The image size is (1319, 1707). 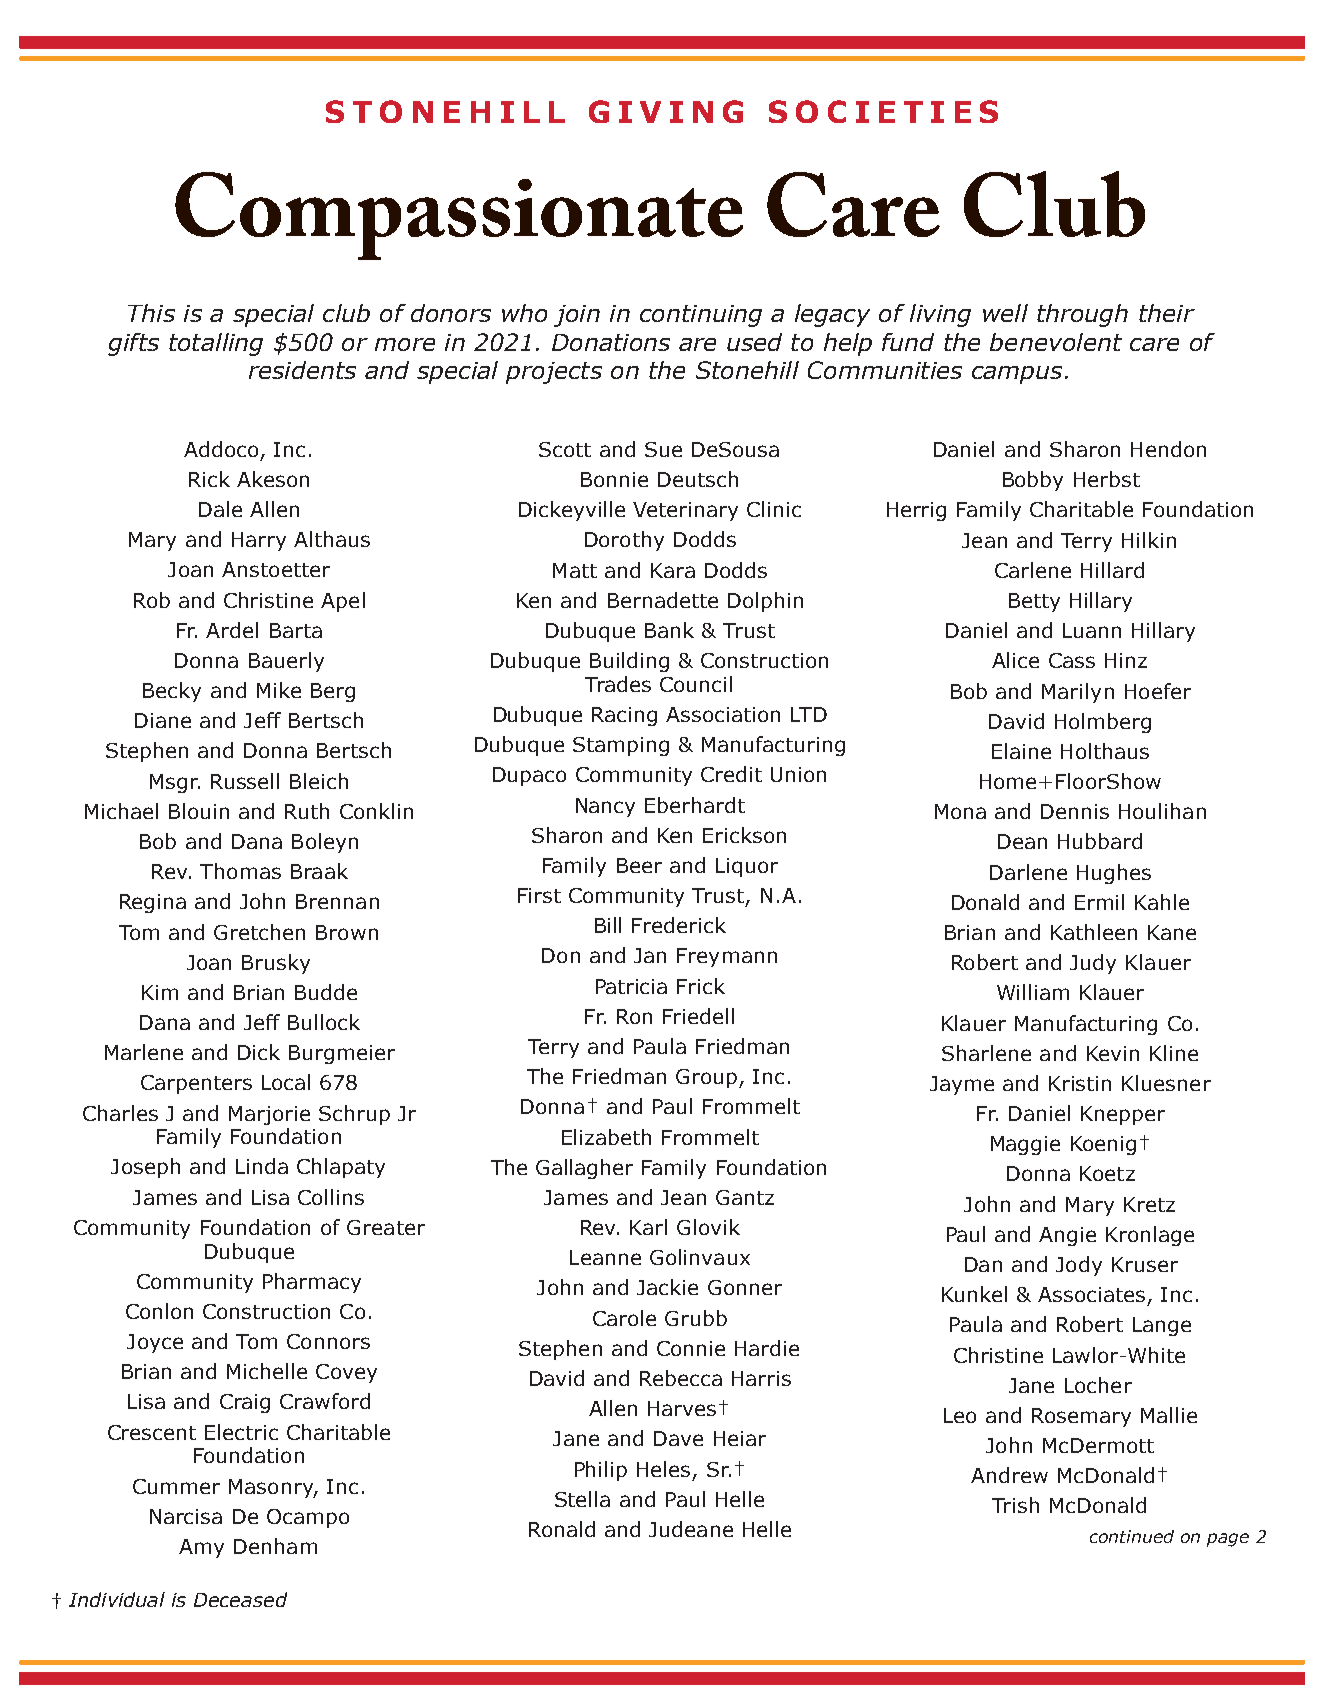 What do you see at coordinates (1107, 479) in the page?
I see `Herbst` at bounding box center [1107, 479].
